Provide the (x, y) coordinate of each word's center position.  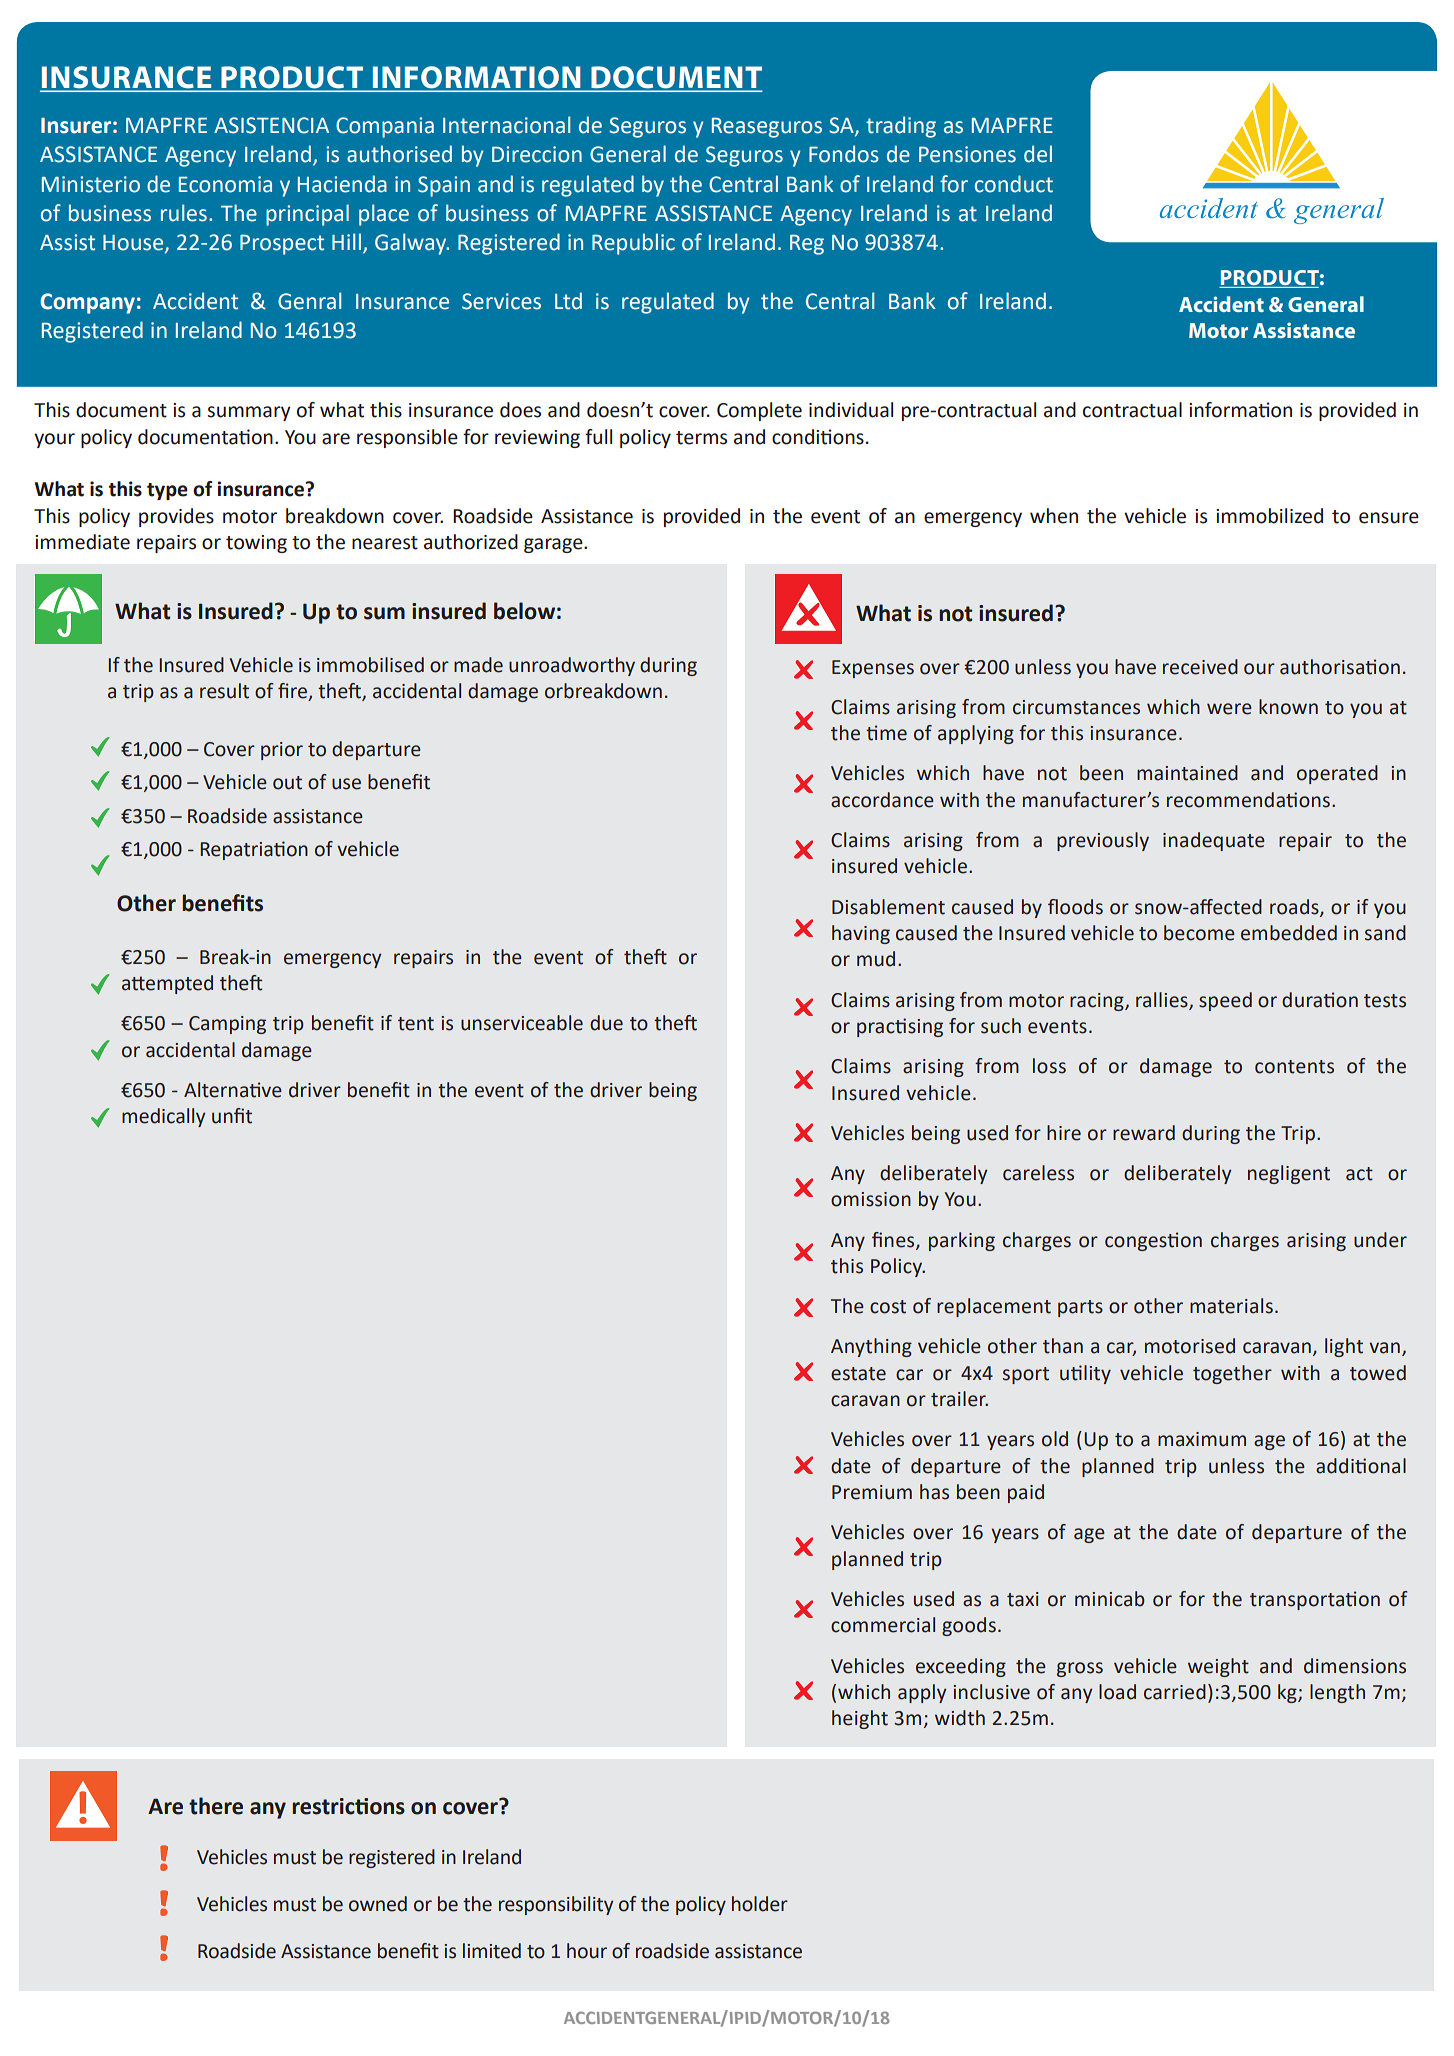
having (861, 934)
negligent (1289, 1174)
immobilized (1269, 516)
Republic (633, 244)
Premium (872, 1492)
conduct (1014, 184)
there (216, 1806)
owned (378, 1904)
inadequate (1214, 841)
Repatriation (254, 850)
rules (184, 213)
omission (871, 1199)
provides (176, 517)
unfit (232, 1116)
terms (701, 438)
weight (1218, 1667)
